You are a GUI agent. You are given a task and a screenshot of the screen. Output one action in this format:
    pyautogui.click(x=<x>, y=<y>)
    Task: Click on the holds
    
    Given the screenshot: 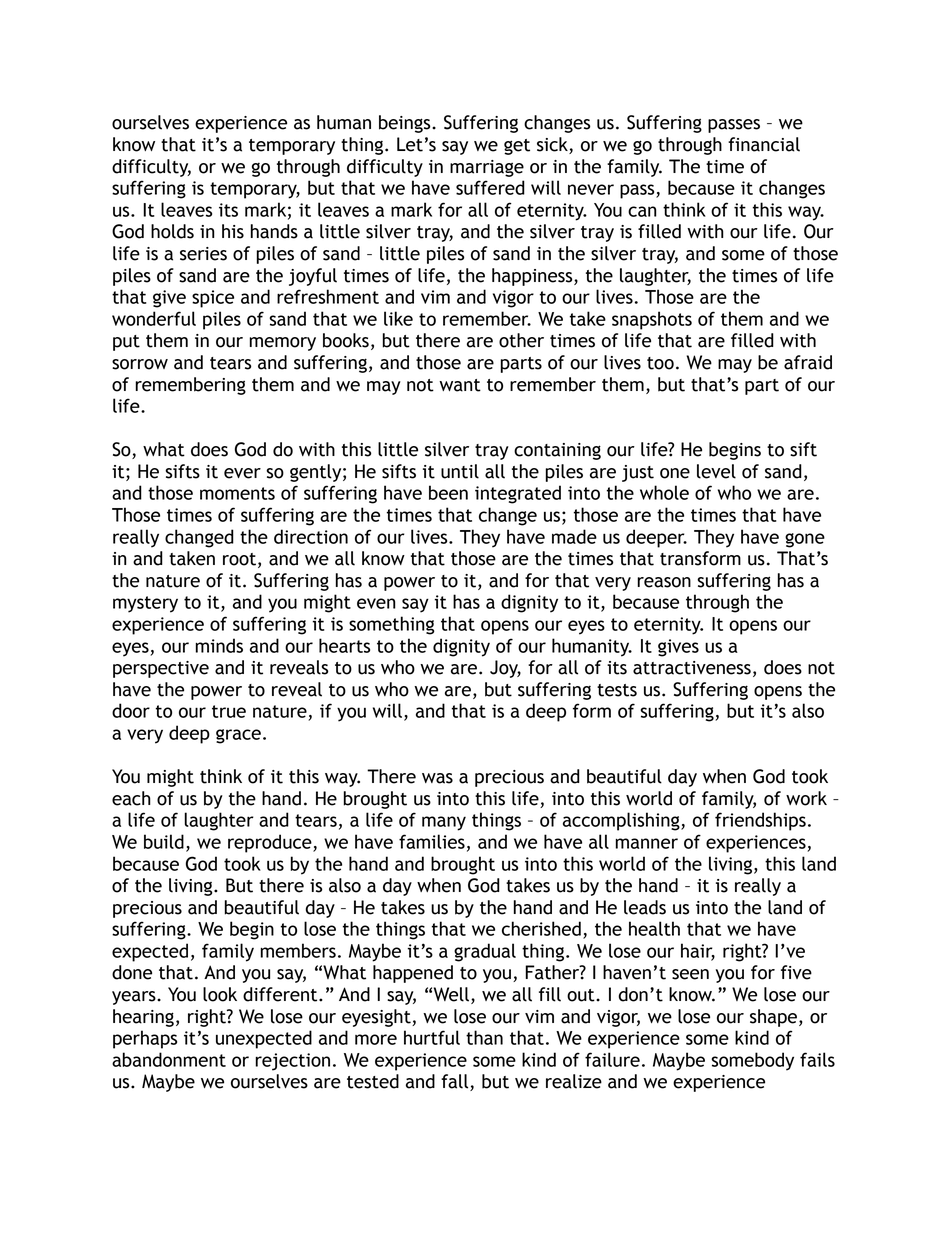 What is the action you would take?
    pyautogui.click(x=172, y=231)
